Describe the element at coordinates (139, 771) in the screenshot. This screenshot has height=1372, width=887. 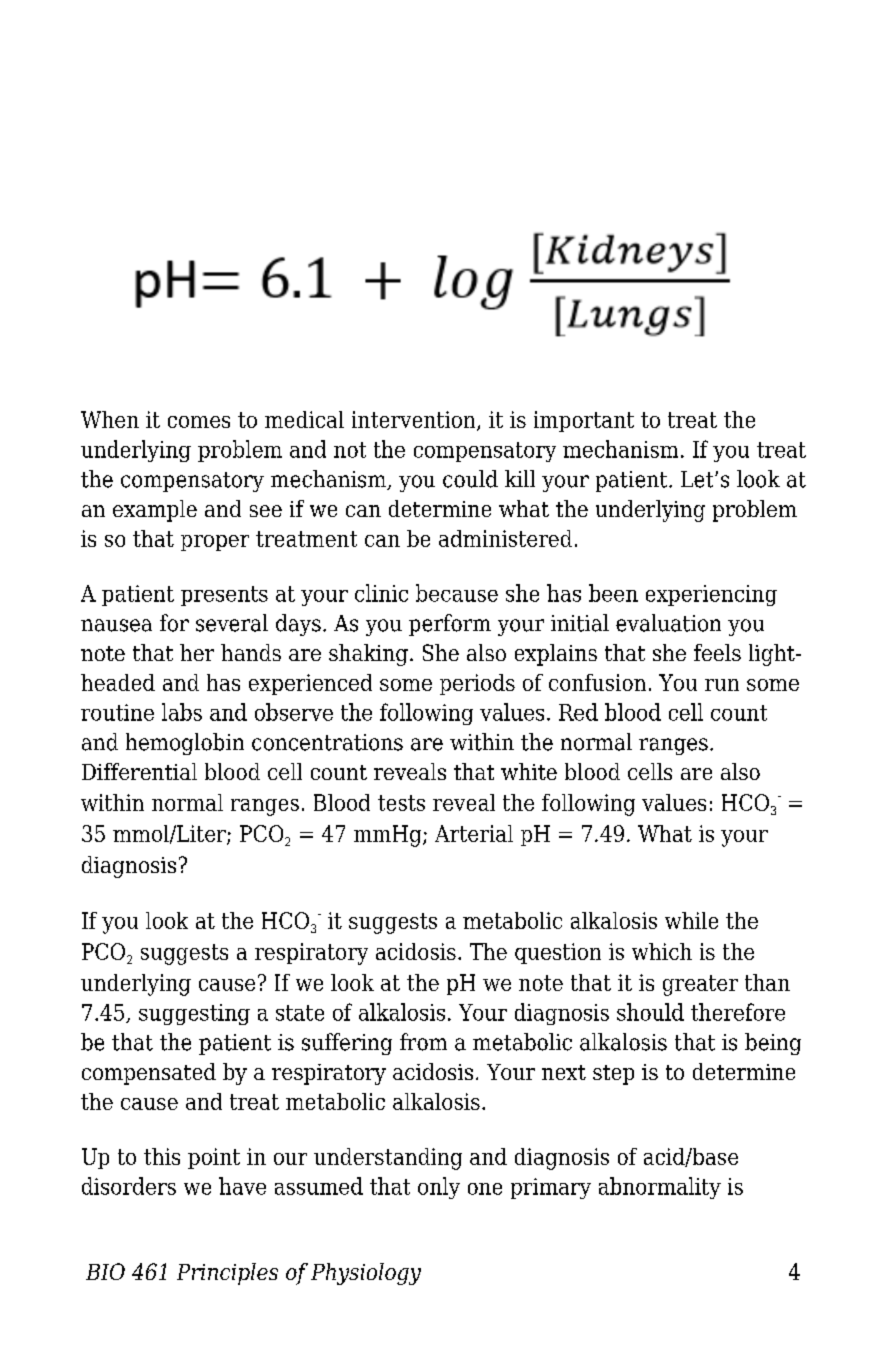
I see `Differential` at that location.
